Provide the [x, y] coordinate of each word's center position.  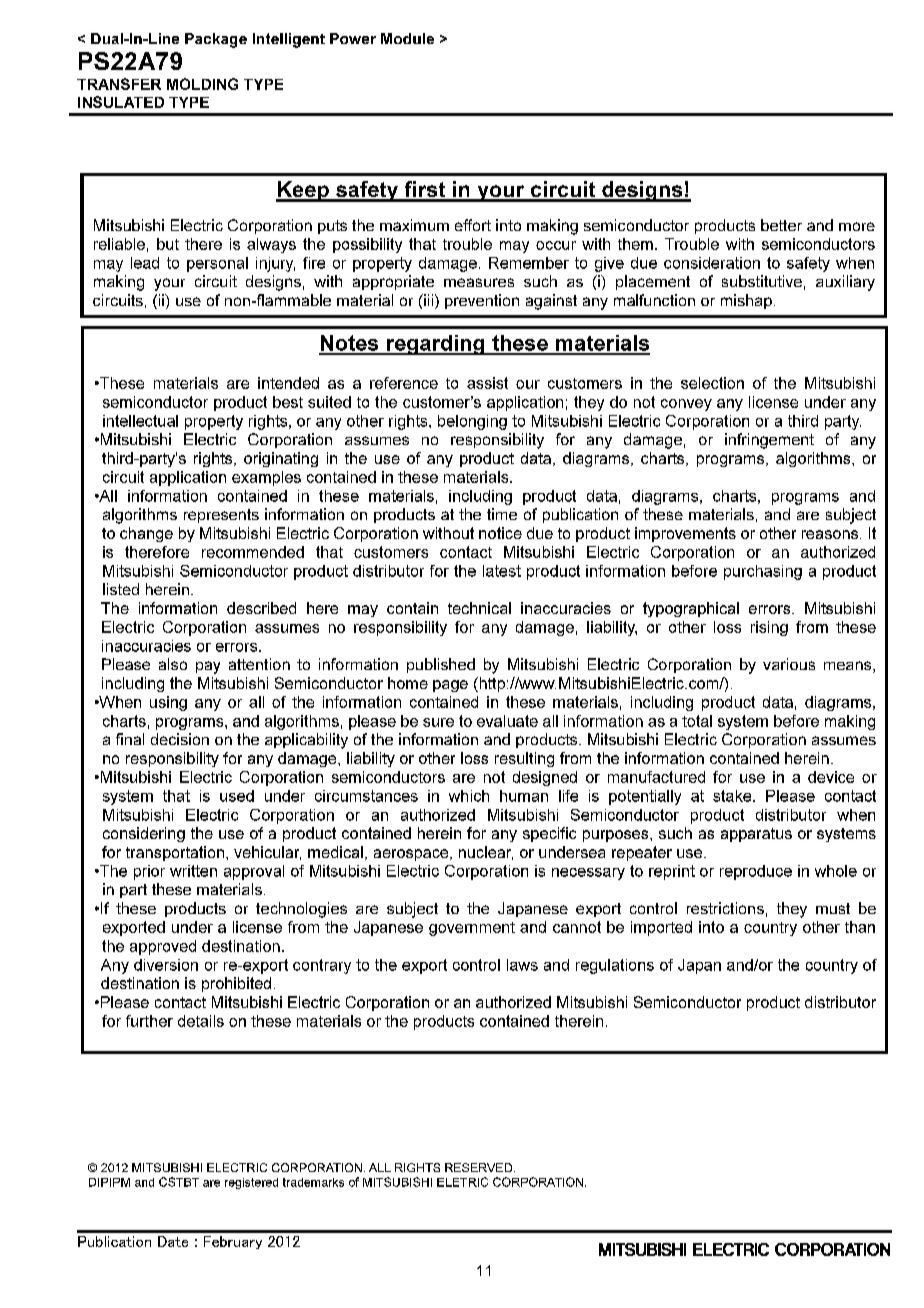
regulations [615, 966]
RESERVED [480, 1167]
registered [251, 1183]
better [781, 225]
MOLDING [202, 84]
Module [407, 38]
